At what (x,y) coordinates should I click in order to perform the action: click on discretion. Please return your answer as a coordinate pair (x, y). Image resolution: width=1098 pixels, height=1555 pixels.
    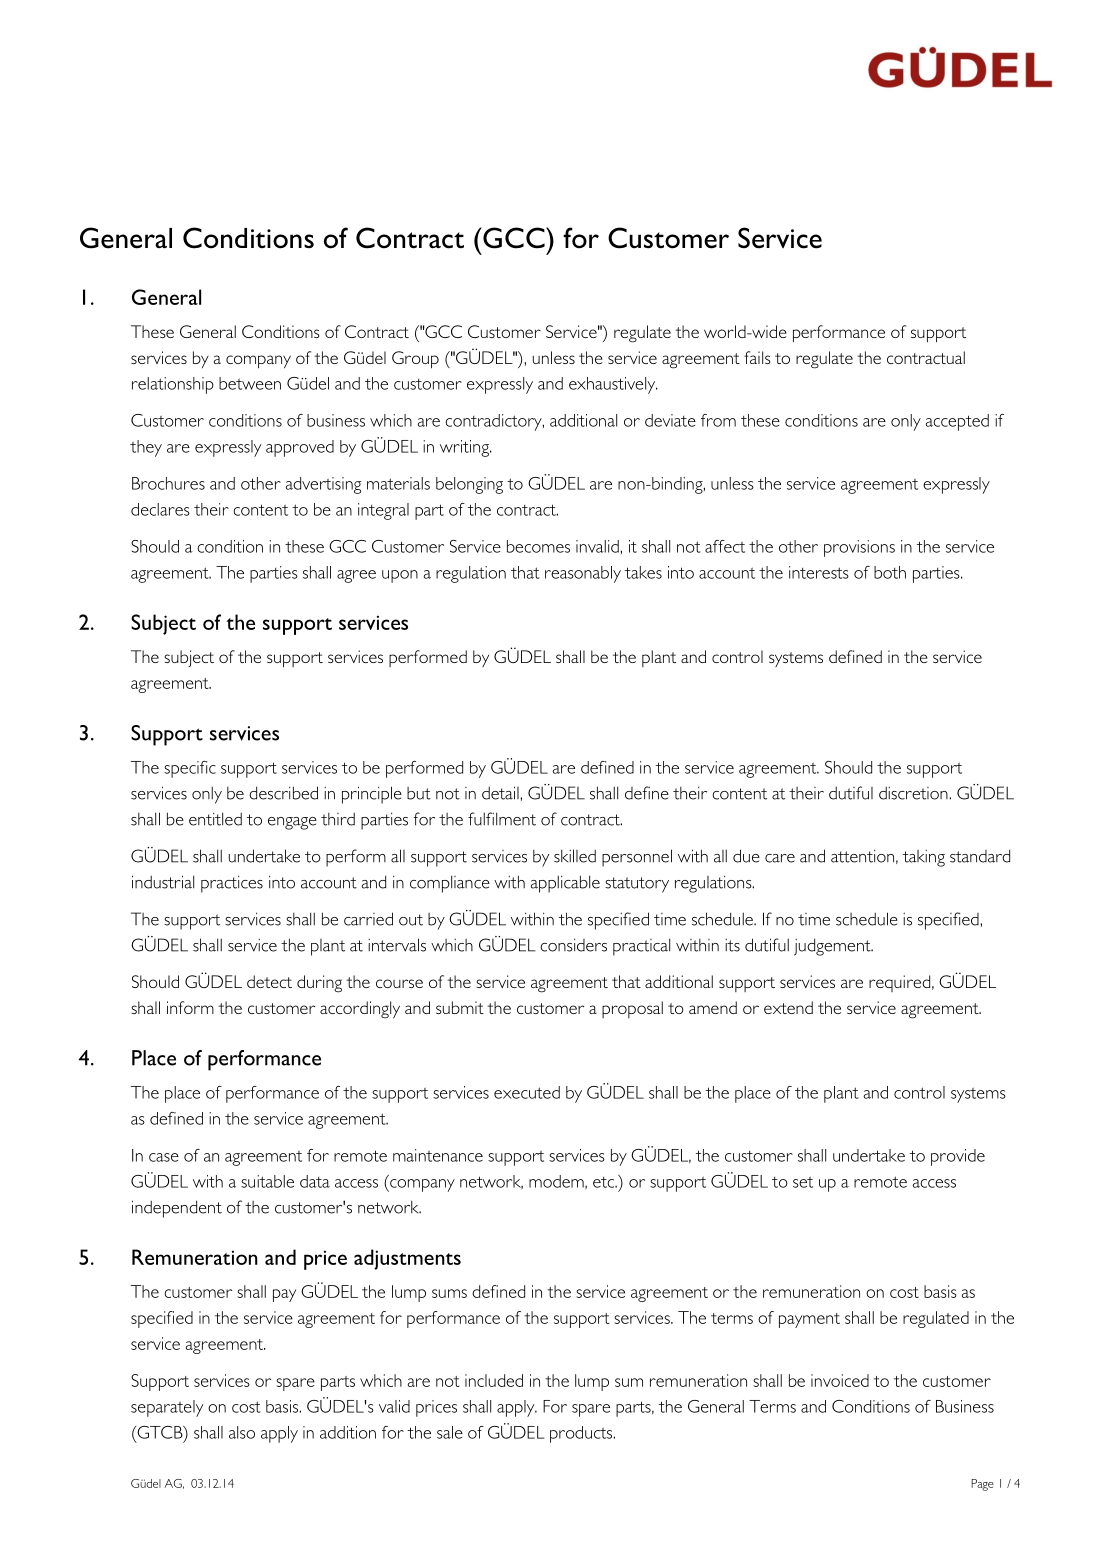
    Looking at the image, I should click on (914, 793).
